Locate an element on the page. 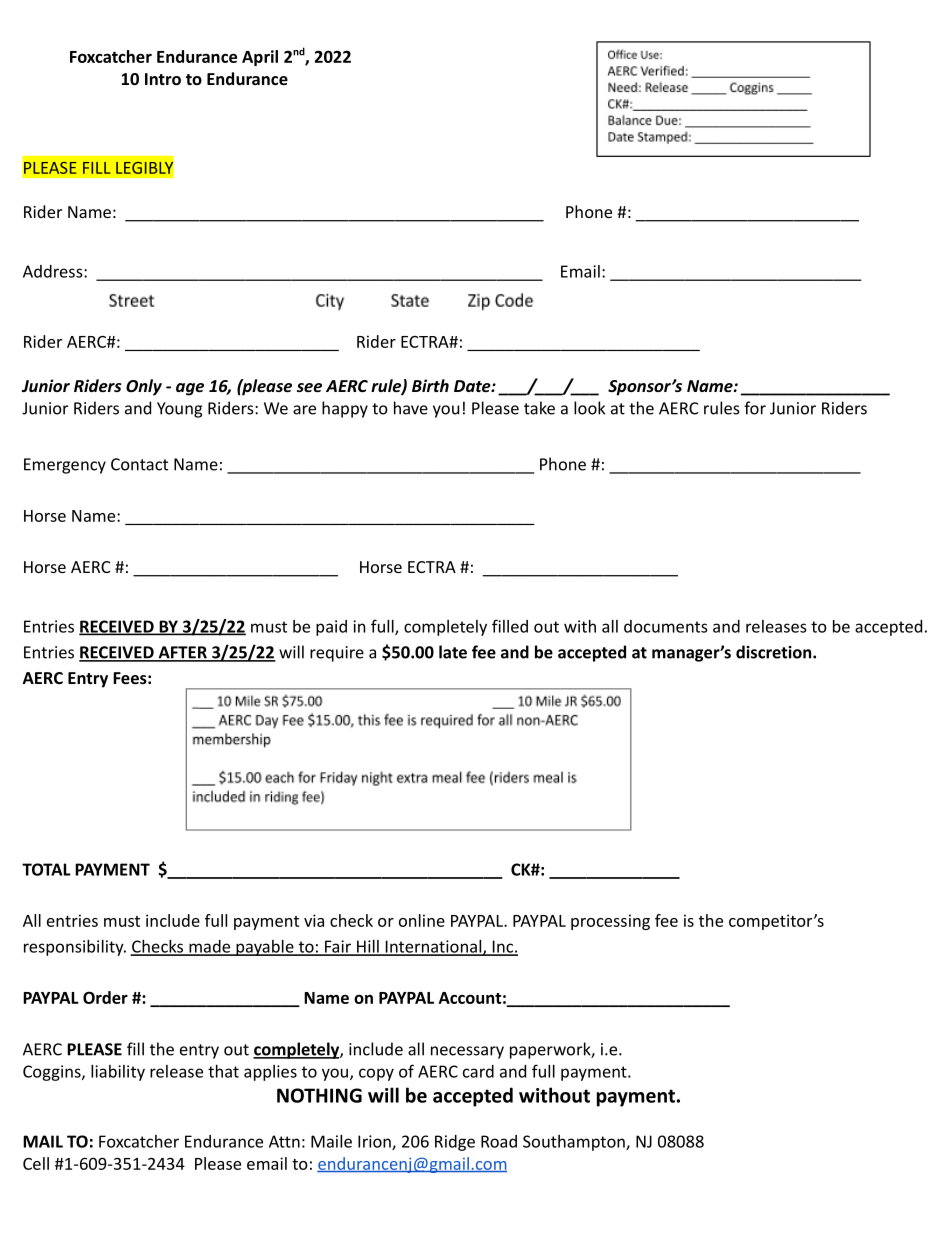  for is located at coordinates (755, 408).
